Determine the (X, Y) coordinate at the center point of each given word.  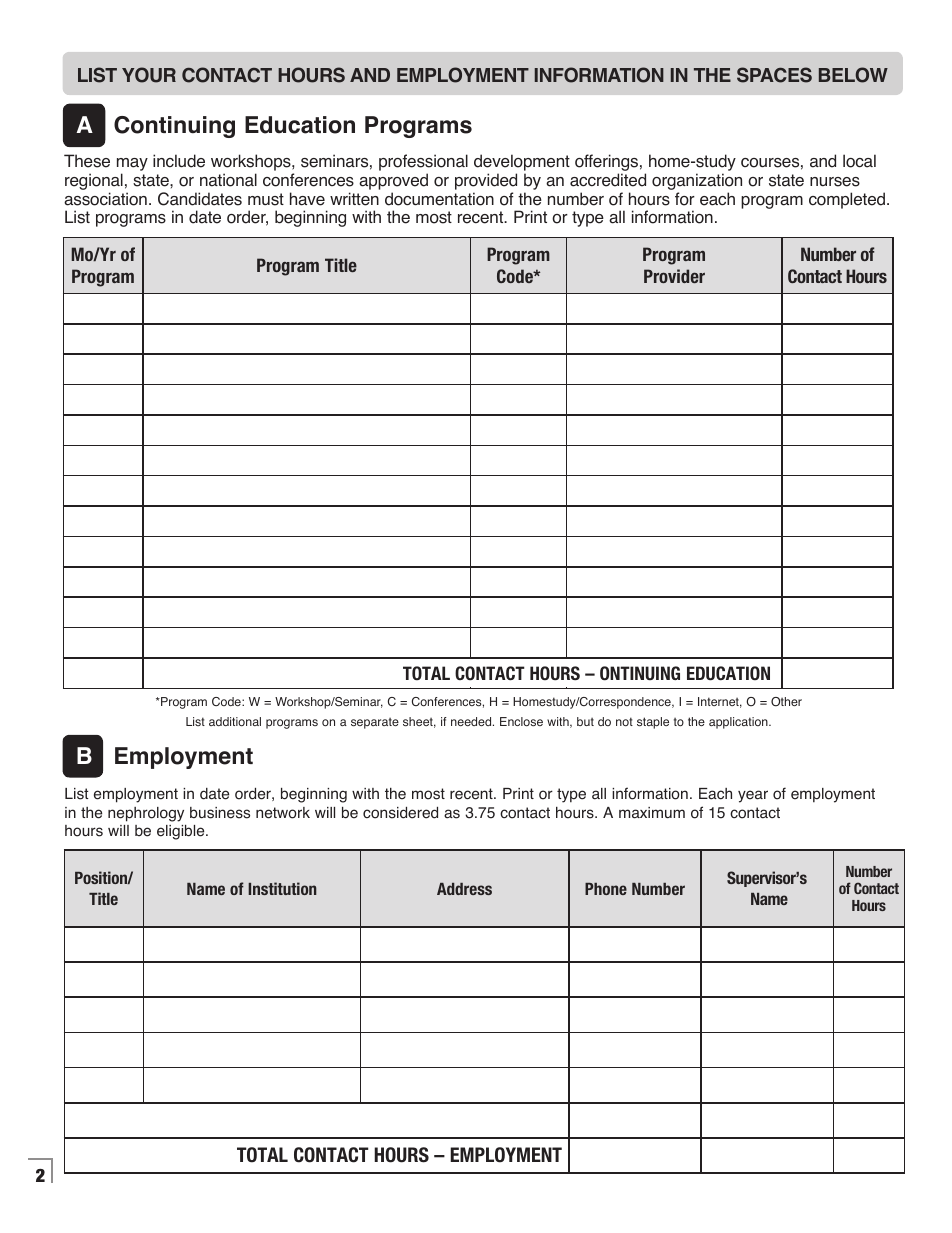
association (105, 199)
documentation (439, 199)
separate (375, 723)
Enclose (521, 721)
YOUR (149, 75)
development (522, 164)
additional (235, 721)
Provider (674, 276)
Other (786, 702)
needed (472, 721)
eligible (182, 832)
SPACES (774, 75)
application (739, 723)
